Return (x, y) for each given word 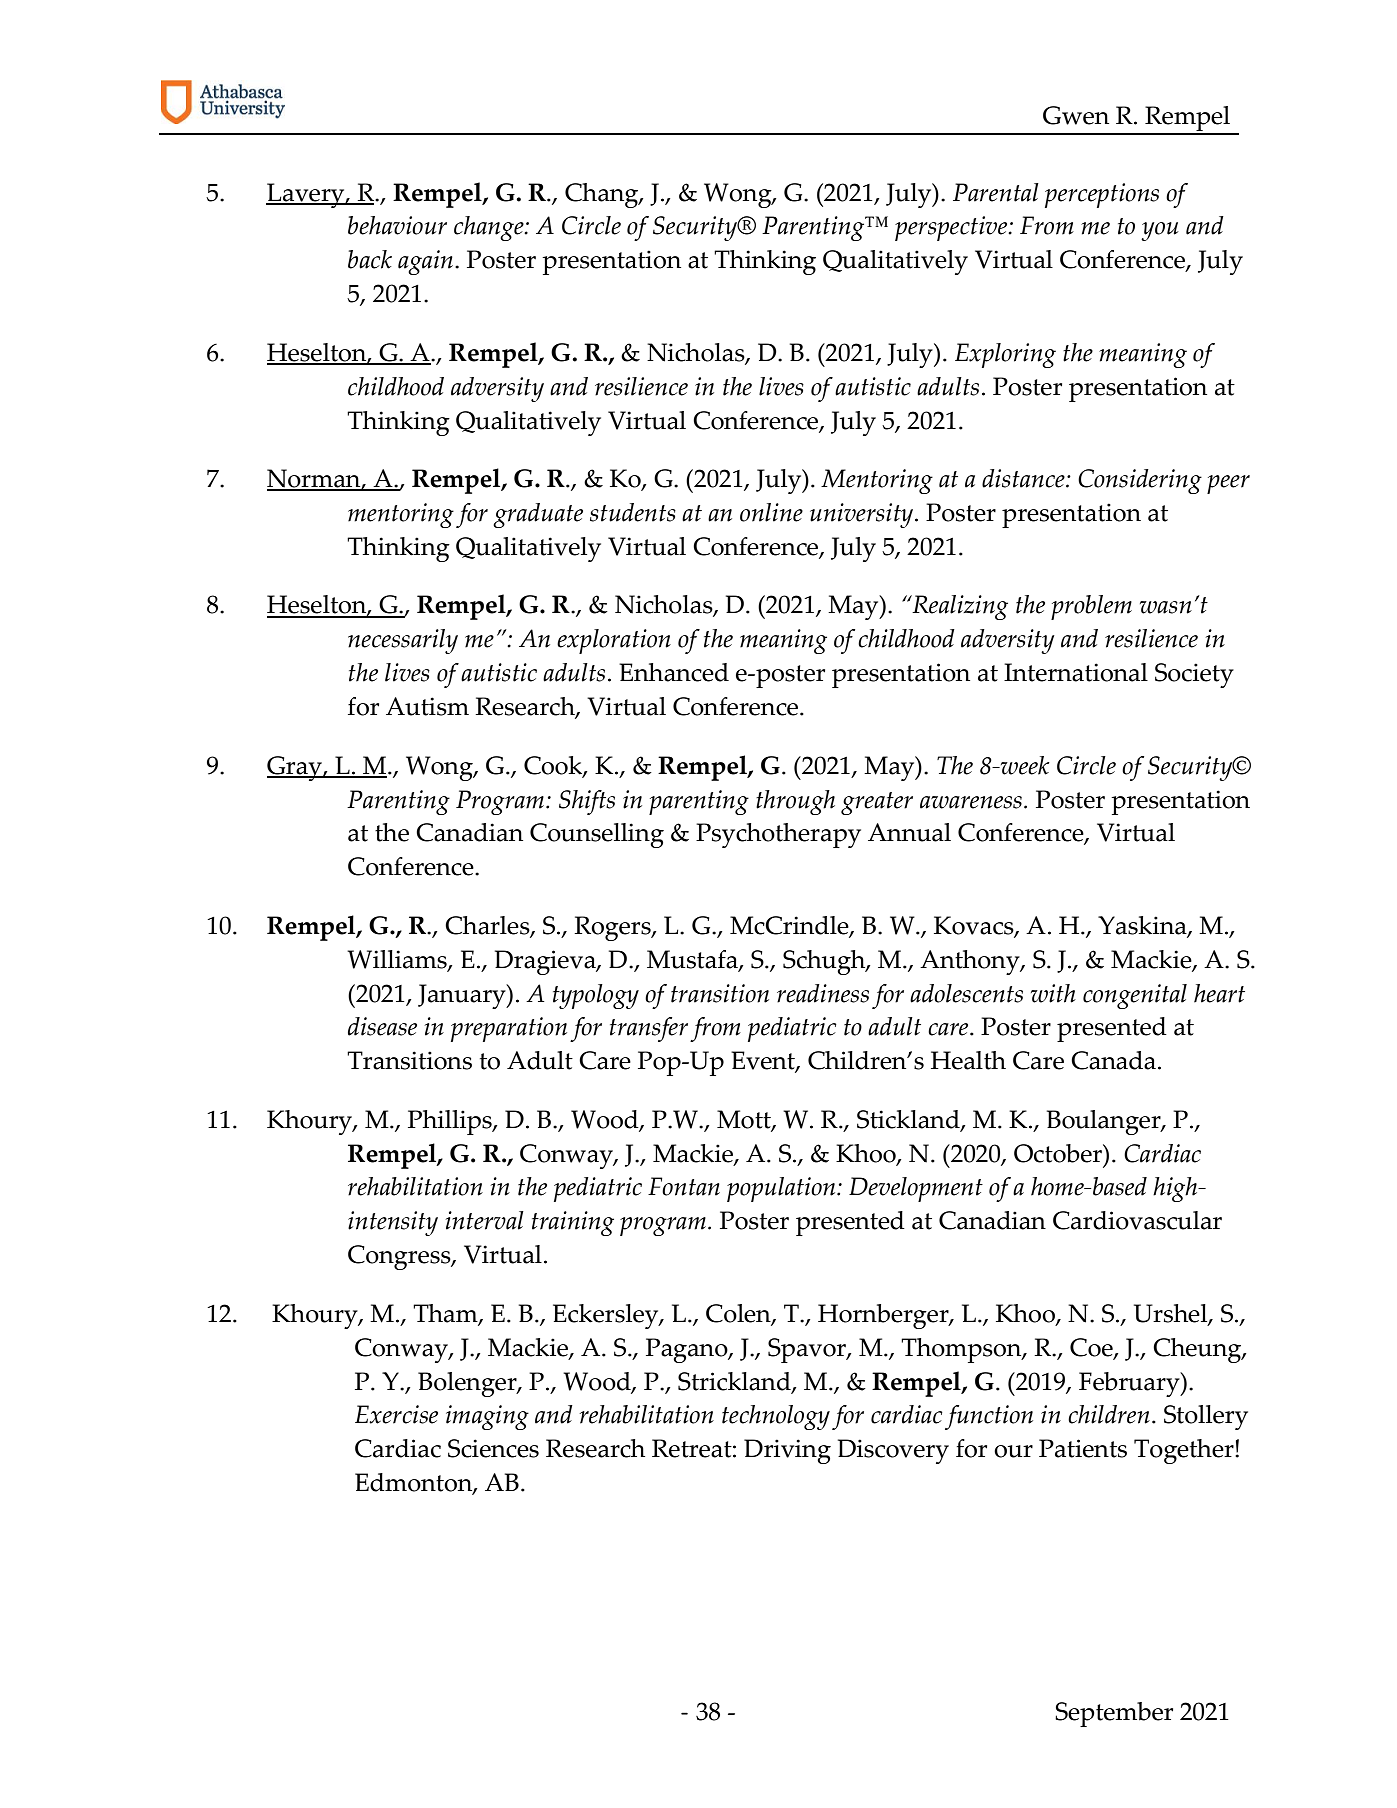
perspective (952, 228)
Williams (398, 960)
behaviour (397, 225)
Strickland (735, 1382)
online (771, 512)
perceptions (1102, 195)
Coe (1092, 1348)
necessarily (403, 641)
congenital (1135, 996)
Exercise (396, 1414)
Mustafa (693, 960)
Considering (1140, 481)
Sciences (493, 1448)
